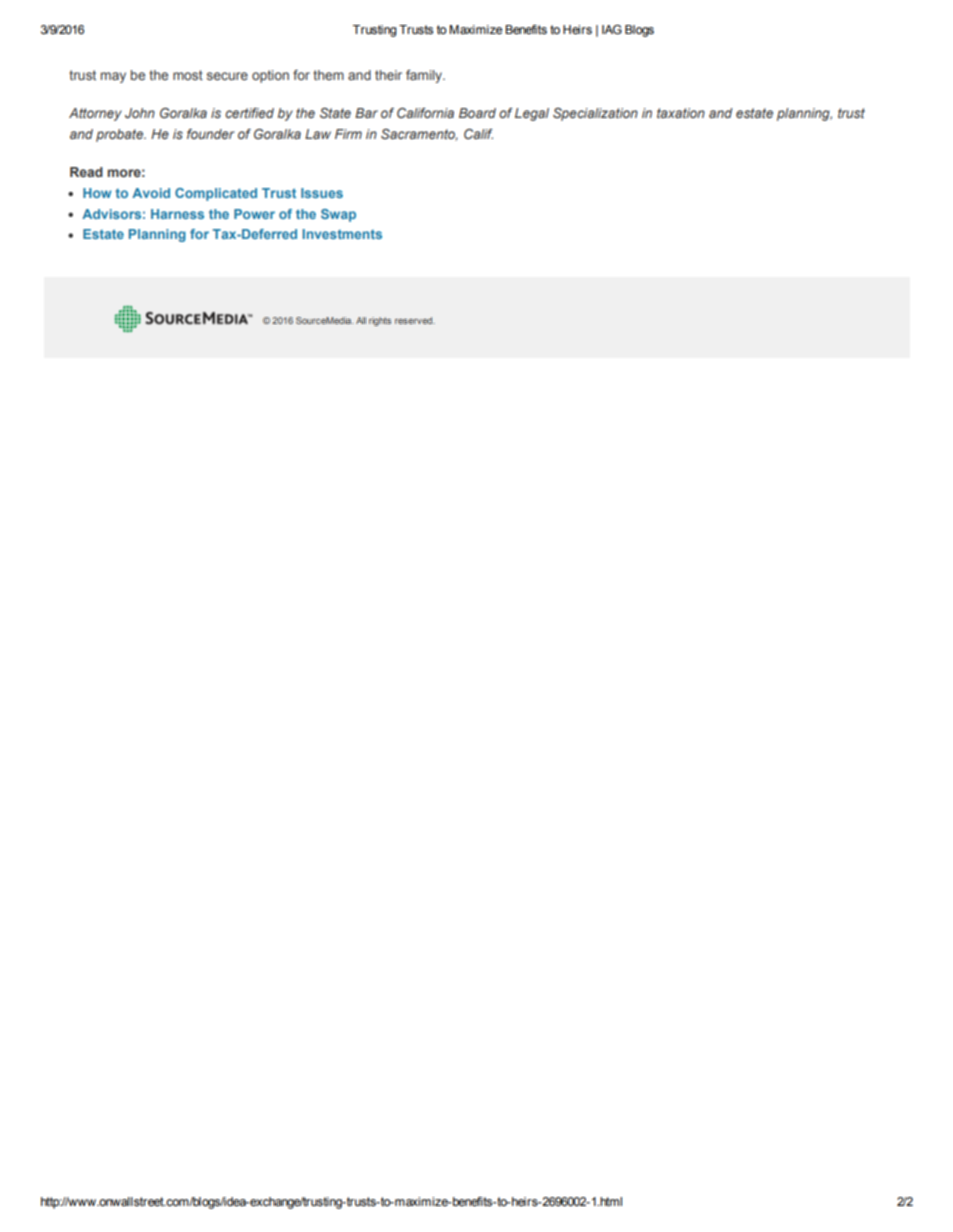 This page has width=953, height=1232. Describe the element at coordinates (338, 215) in the page. I see `Swap` at that location.
